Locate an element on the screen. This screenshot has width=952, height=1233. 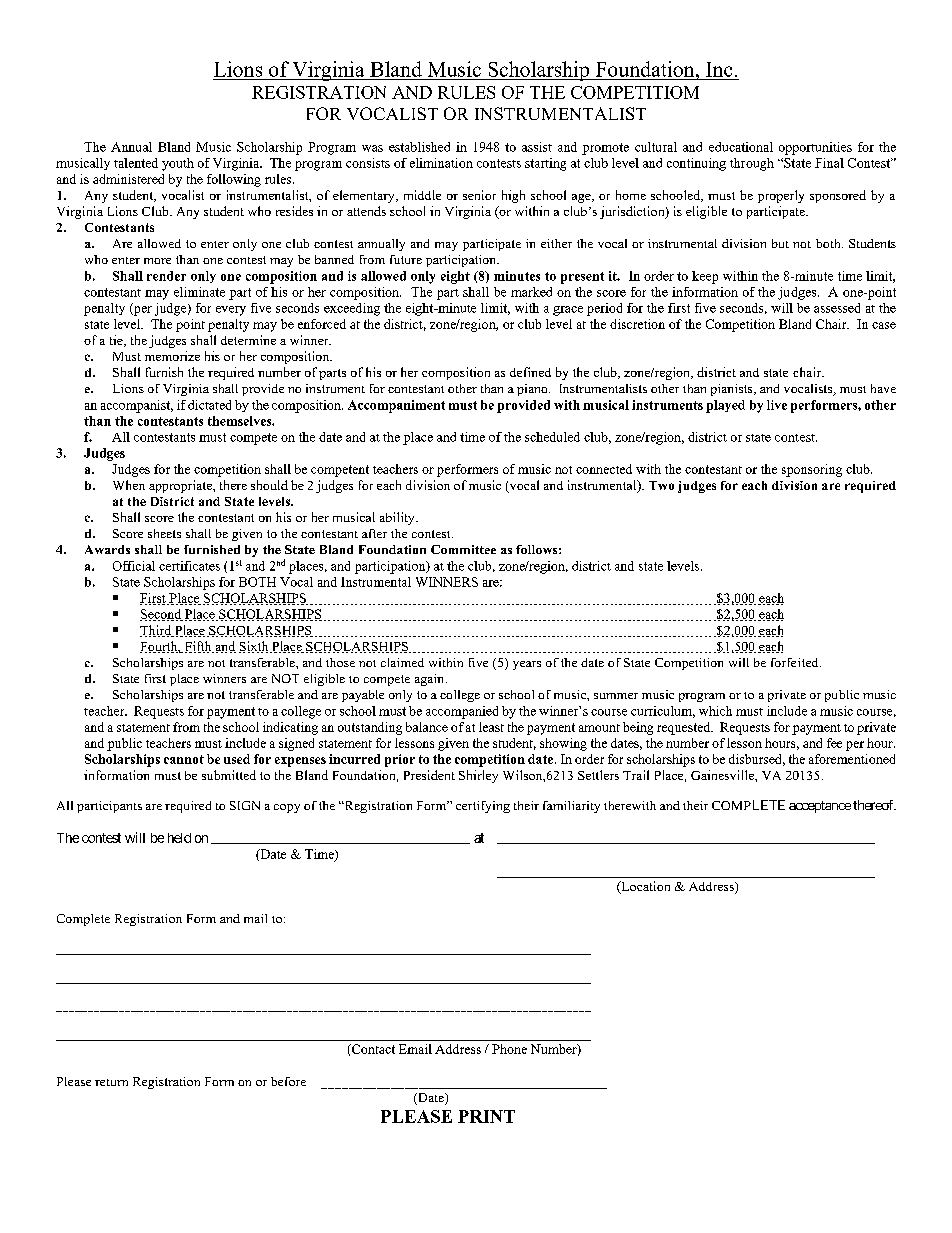
properly is located at coordinates (781, 196).
